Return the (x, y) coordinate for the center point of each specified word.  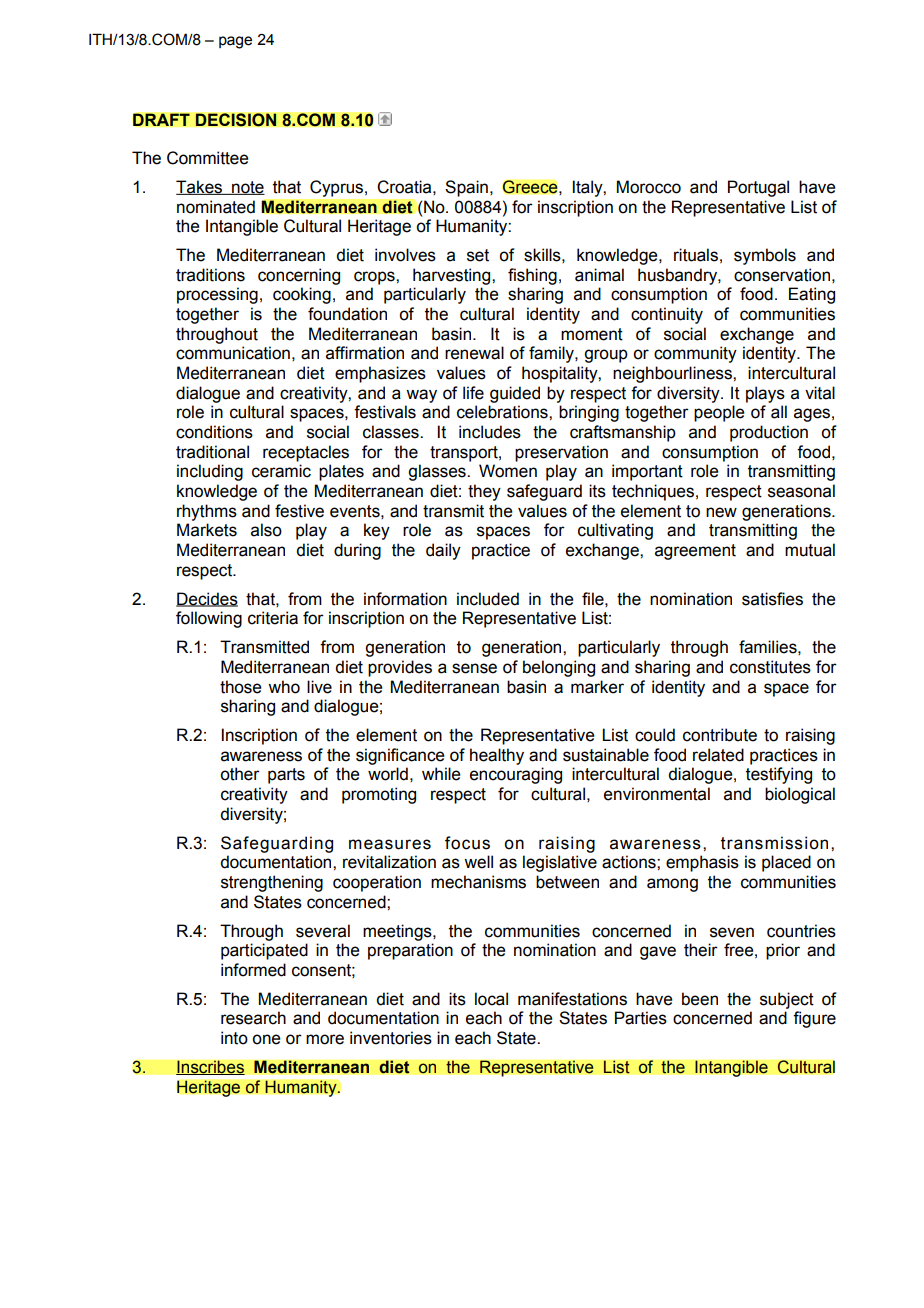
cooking (302, 295)
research (253, 1018)
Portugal (758, 188)
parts (286, 776)
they (484, 492)
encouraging (516, 775)
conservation (782, 275)
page (235, 42)
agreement (695, 552)
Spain (466, 188)
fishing (532, 276)
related (718, 755)
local (491, 999)
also (266, 530)
